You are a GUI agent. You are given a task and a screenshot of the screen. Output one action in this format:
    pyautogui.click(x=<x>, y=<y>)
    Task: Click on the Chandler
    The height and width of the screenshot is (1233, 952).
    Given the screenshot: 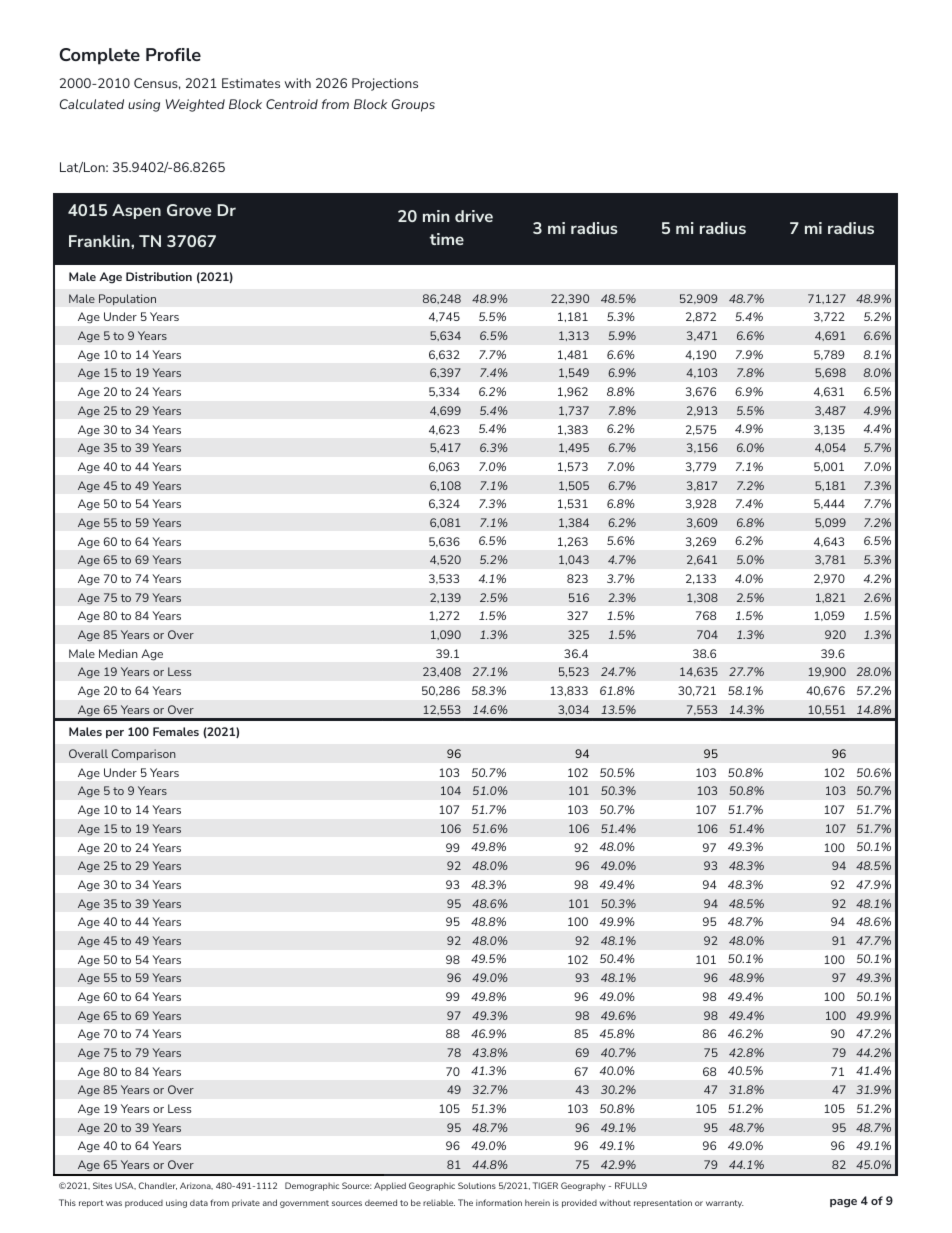 What is the action you would take?
    pyautogui.click(x=158, y=1186)
